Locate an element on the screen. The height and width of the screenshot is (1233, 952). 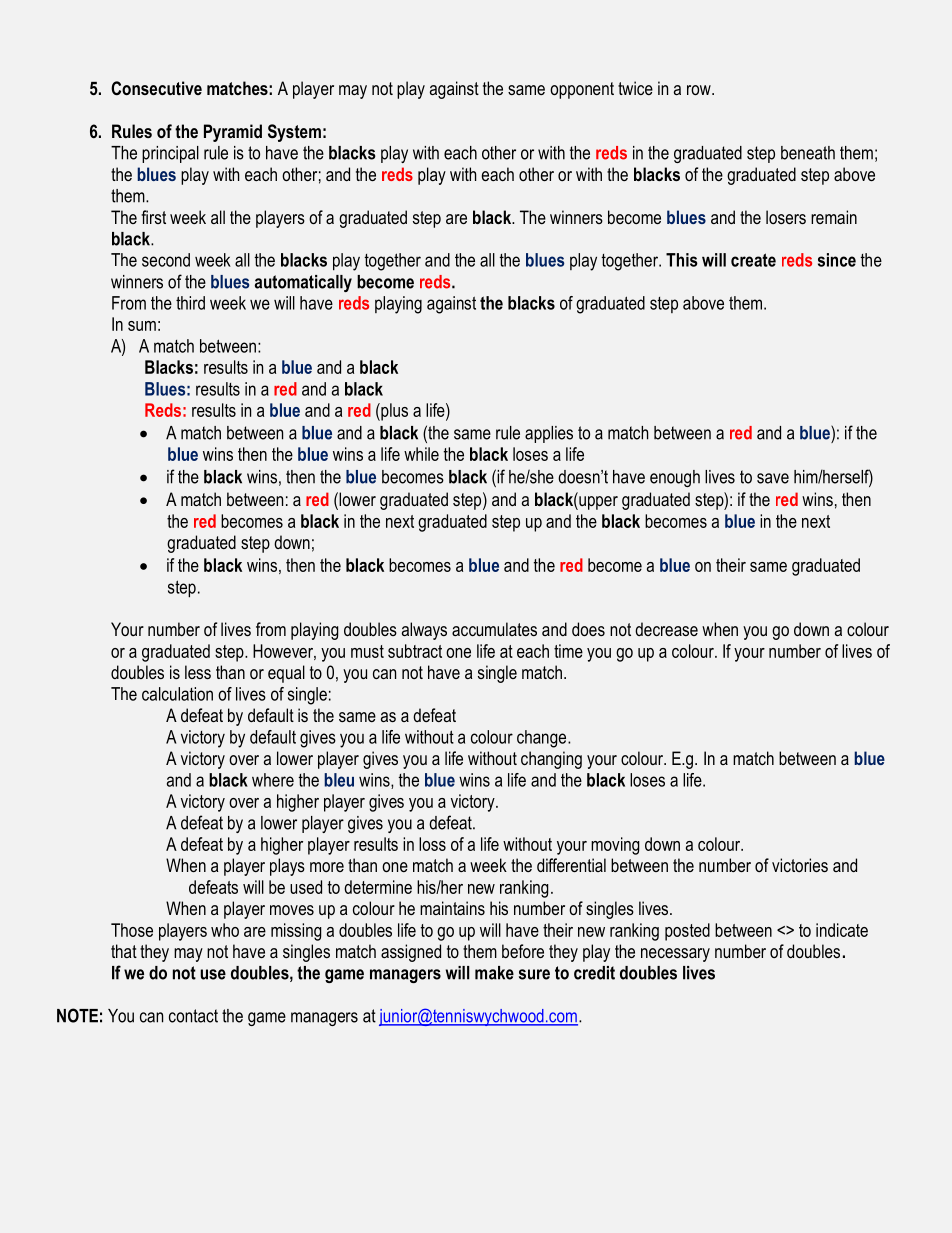
opponent is located at coordinates (582, 90).
